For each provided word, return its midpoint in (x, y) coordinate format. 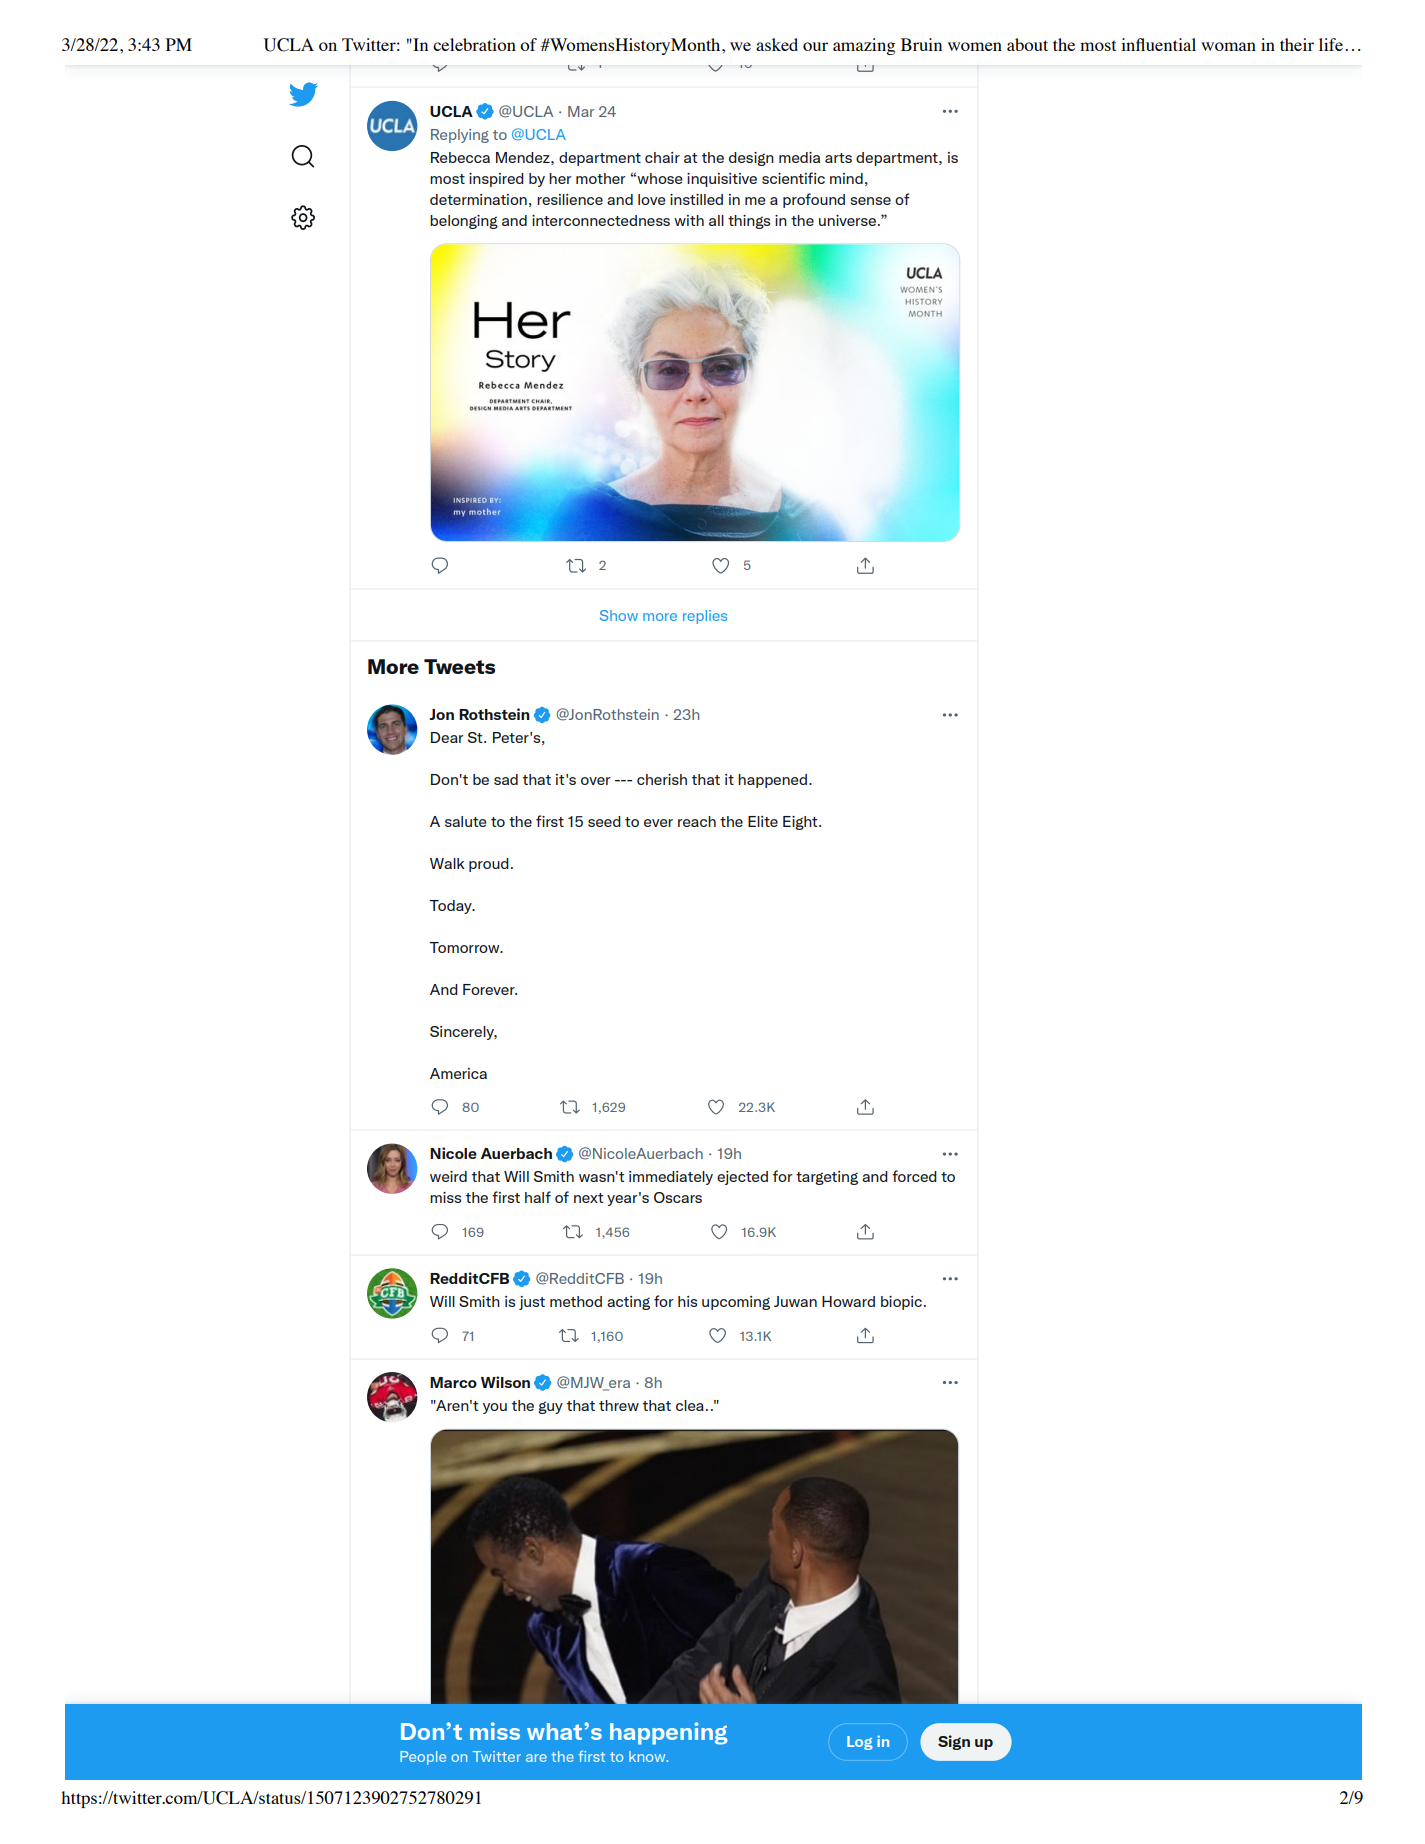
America (458, 1073)
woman (1228, 46)
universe (849, 220)
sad (506, 779)
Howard (848, 1301)
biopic (901, 1303)
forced (914, 1176)
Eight (801, 823)
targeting (827, 1178)
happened (772, 781)
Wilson (505, 1382)
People (423, 1758)
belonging (464, 222)
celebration (474, 44)
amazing (864, 46)
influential (1158, 44)
